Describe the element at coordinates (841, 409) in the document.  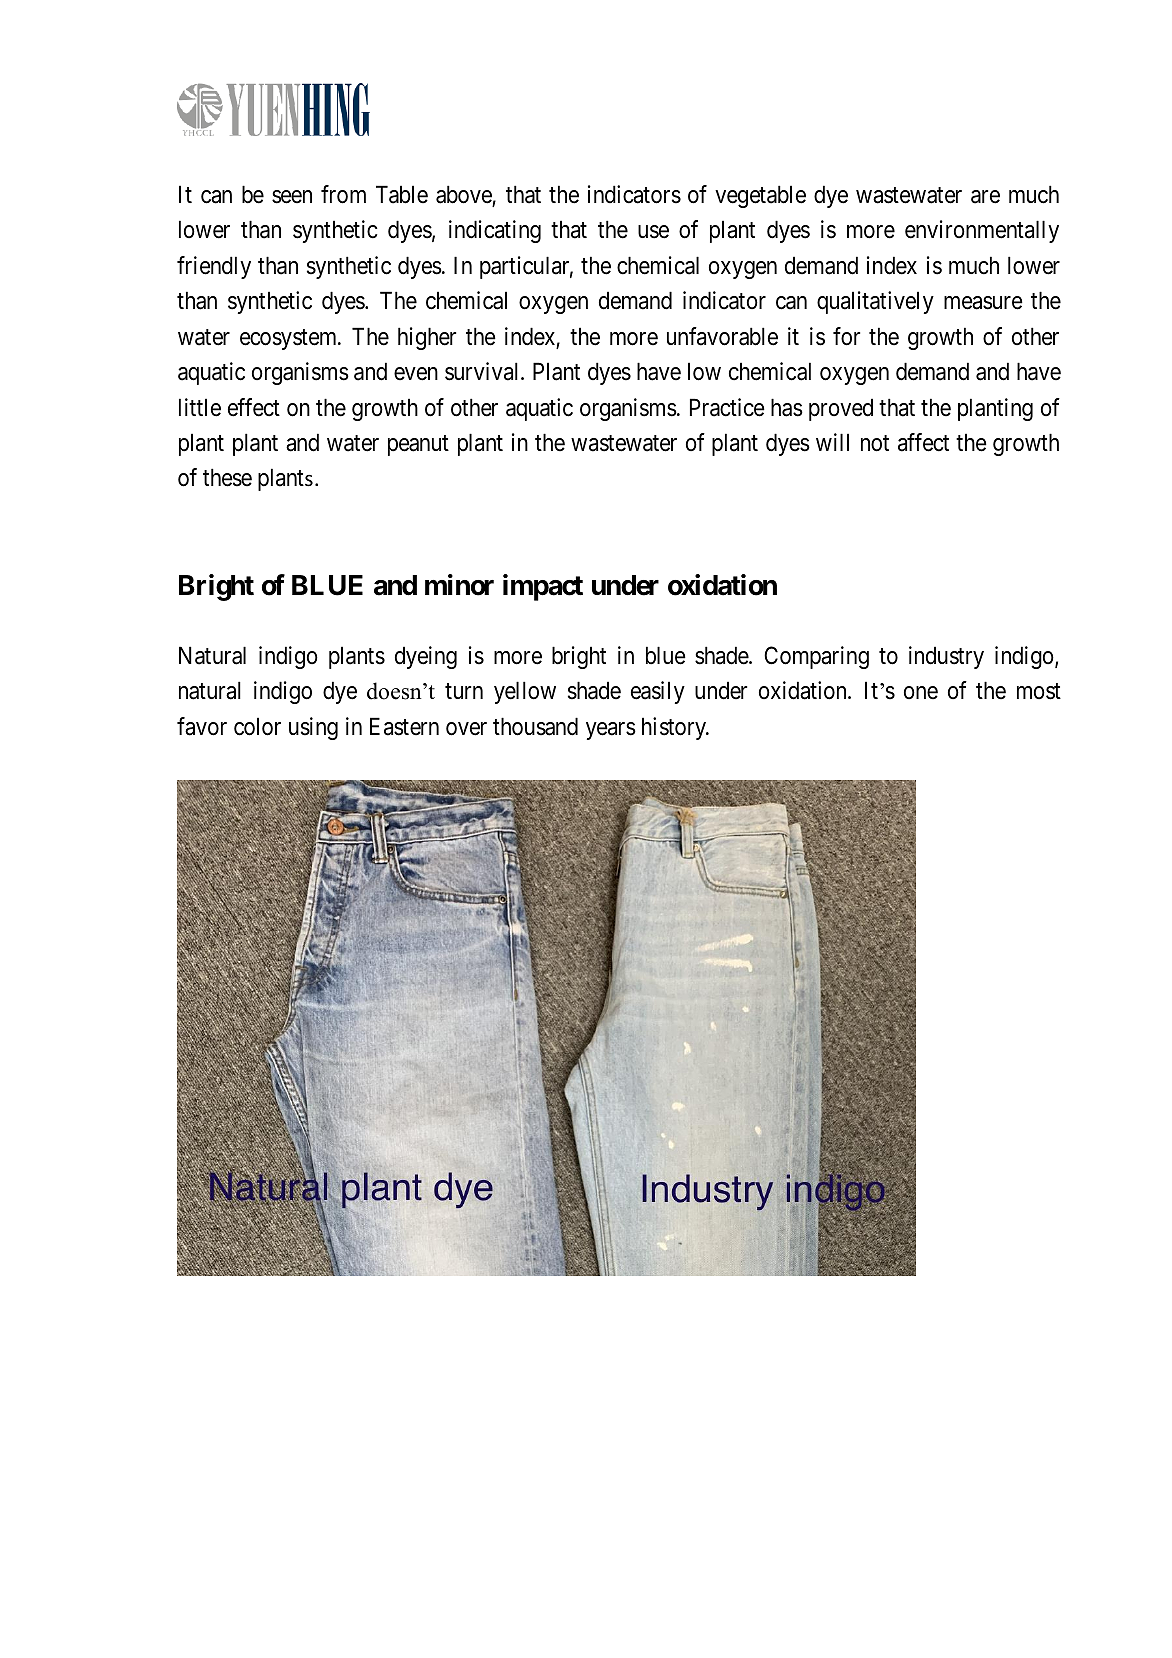
I see `proved` at that location.
